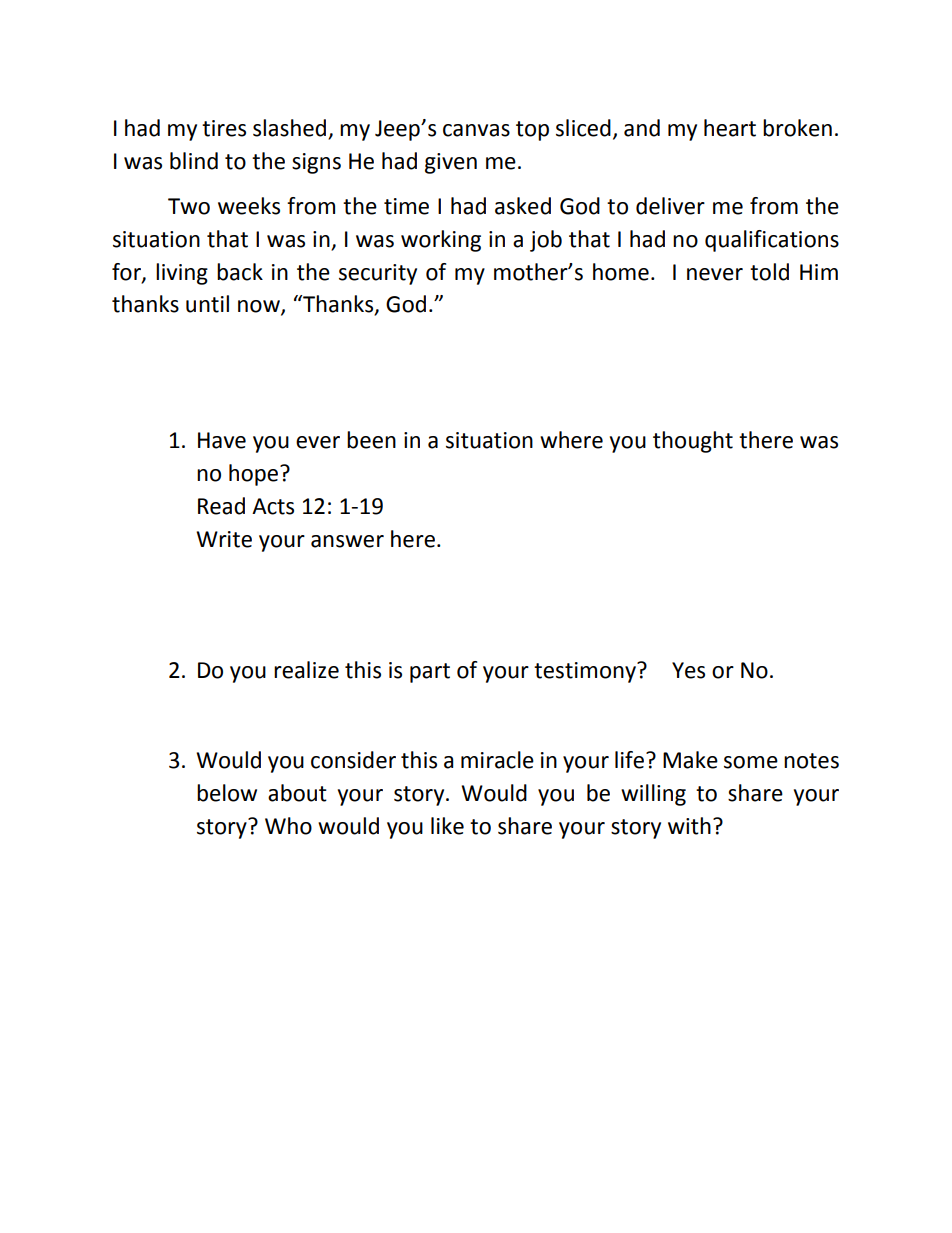 The width and height of the page is (952, 1233). What do you see at coordinates (441, 241) in the page?
I see `working` at bounding box center [441, 241].
